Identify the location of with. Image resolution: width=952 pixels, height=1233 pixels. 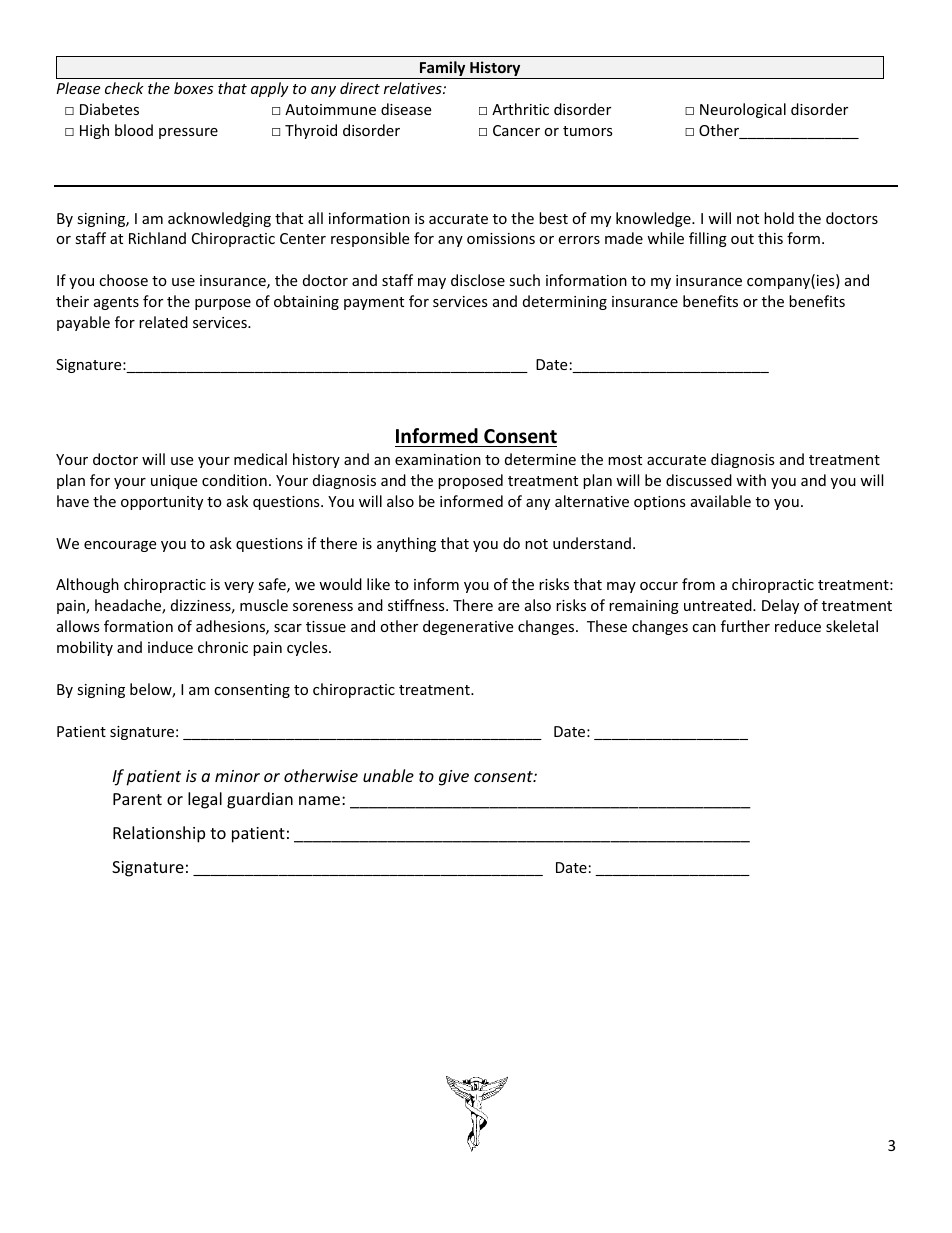
(751, 480).
